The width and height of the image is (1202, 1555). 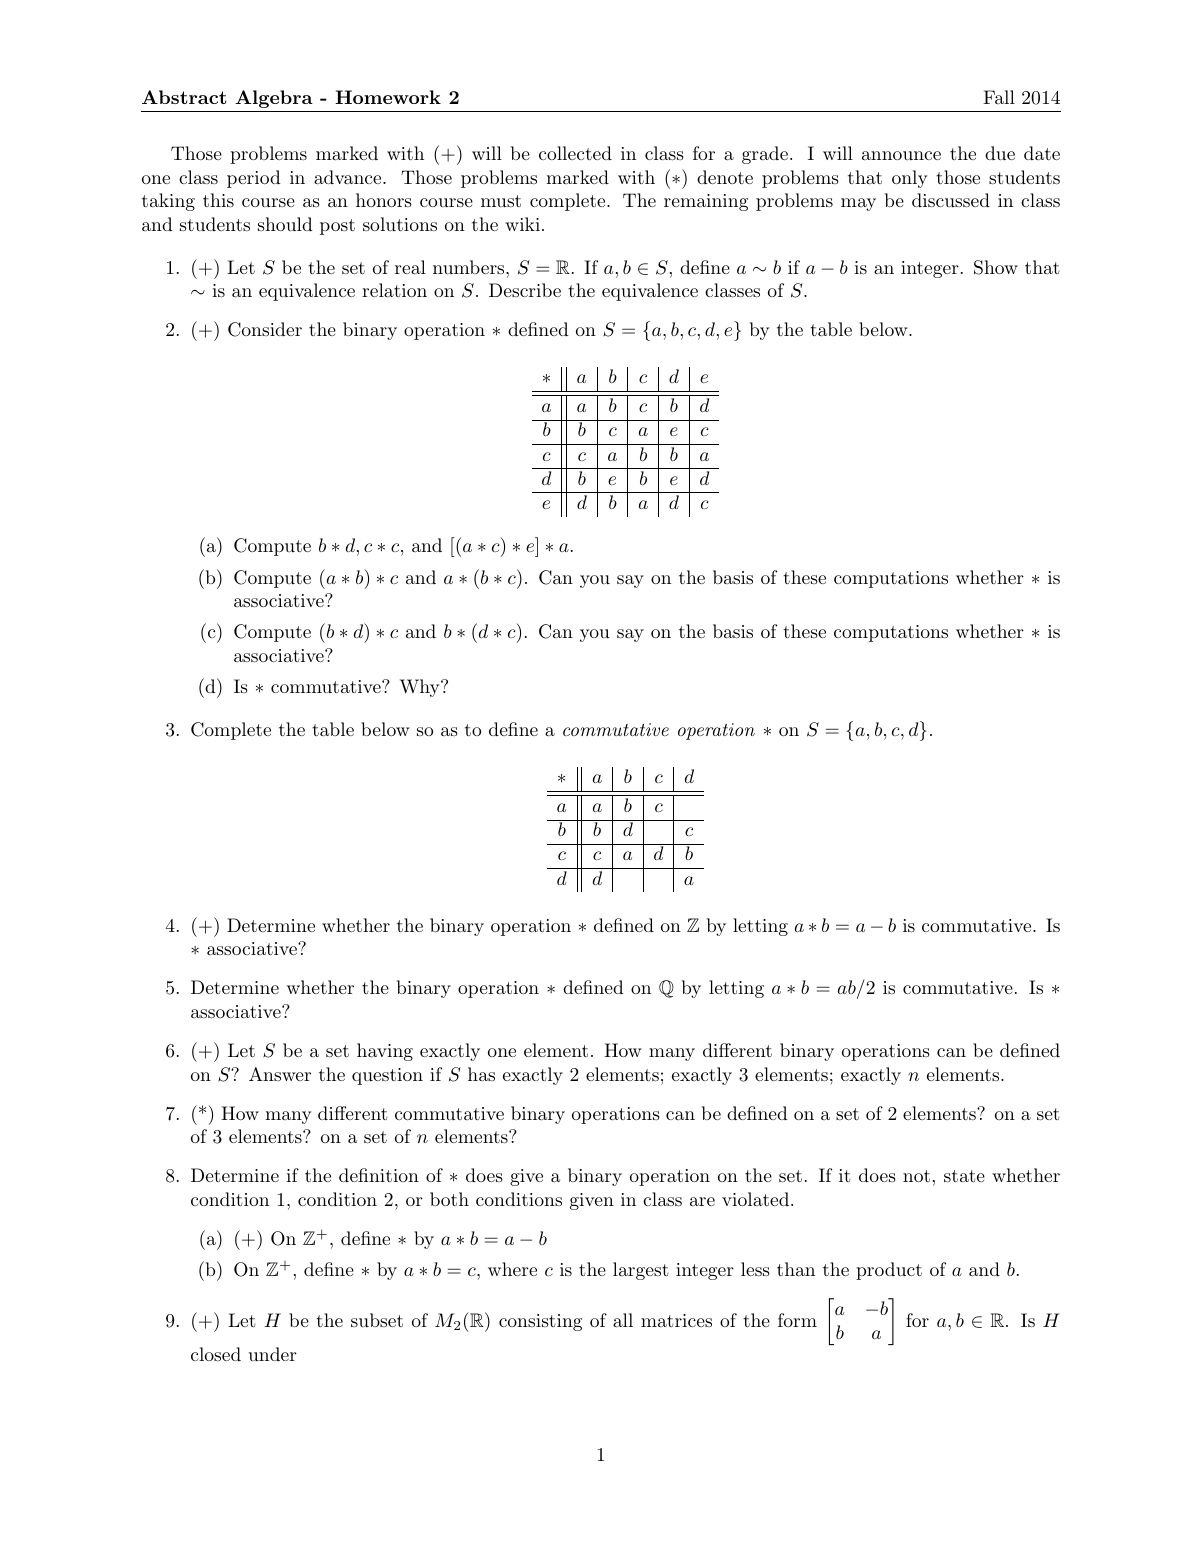 I want to click on violated, so click(x=755, y=1199).
